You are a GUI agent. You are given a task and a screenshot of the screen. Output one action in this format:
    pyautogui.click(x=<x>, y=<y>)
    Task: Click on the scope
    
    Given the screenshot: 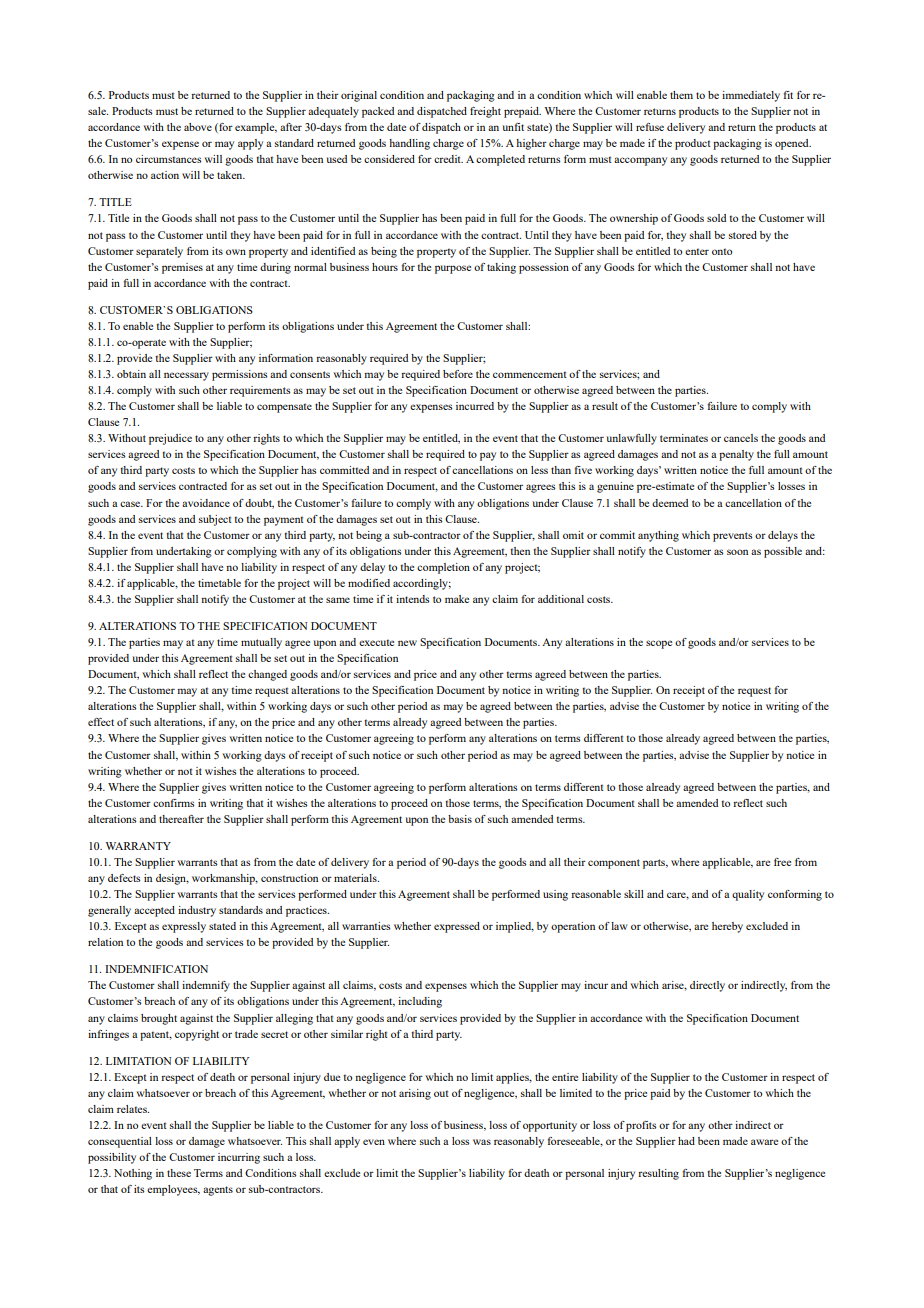 What is the action you would take?
    pyautogui.click(x=659, y=644)
